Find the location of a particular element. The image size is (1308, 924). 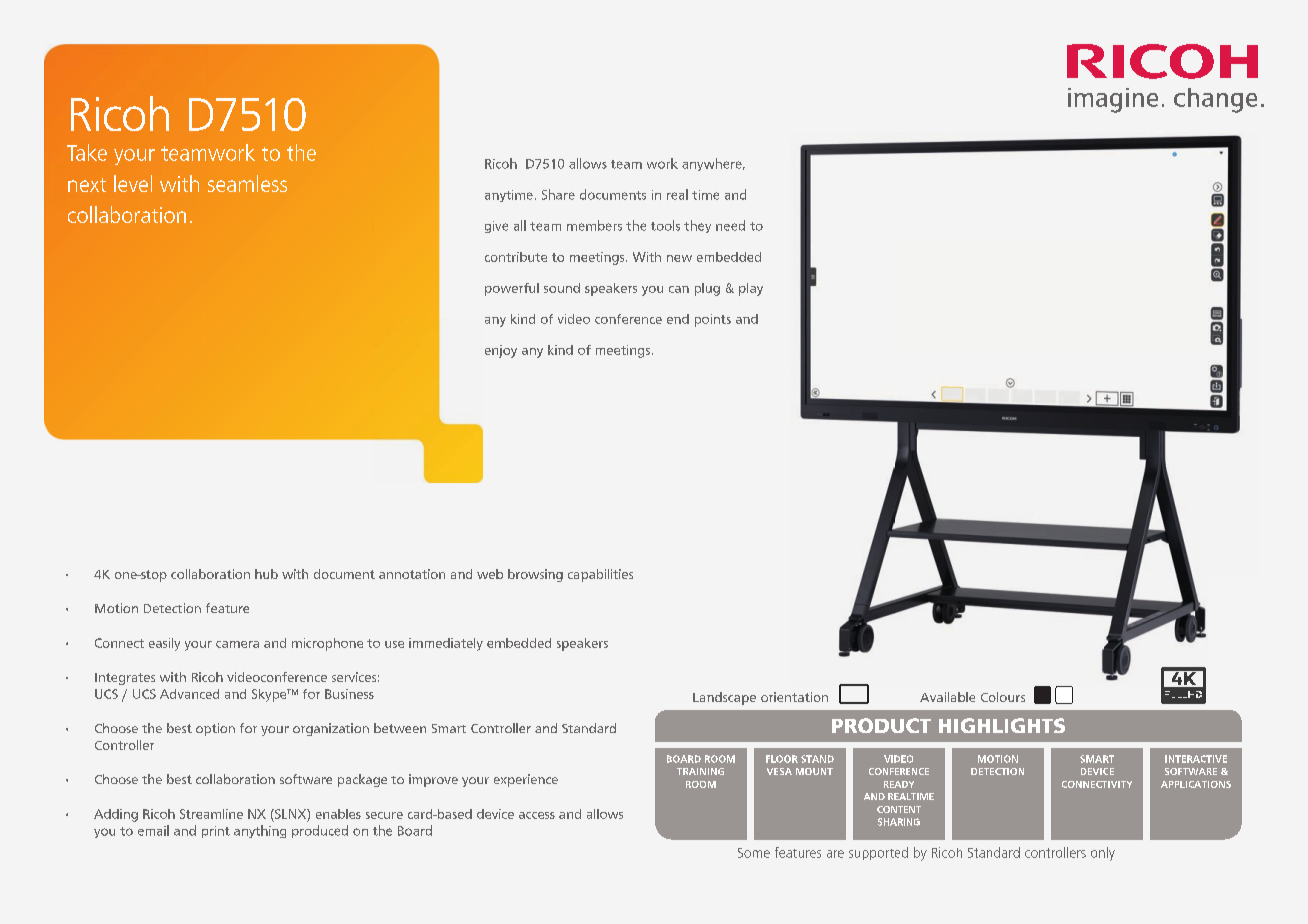

capabilities is located at coordinates (600, 575).
